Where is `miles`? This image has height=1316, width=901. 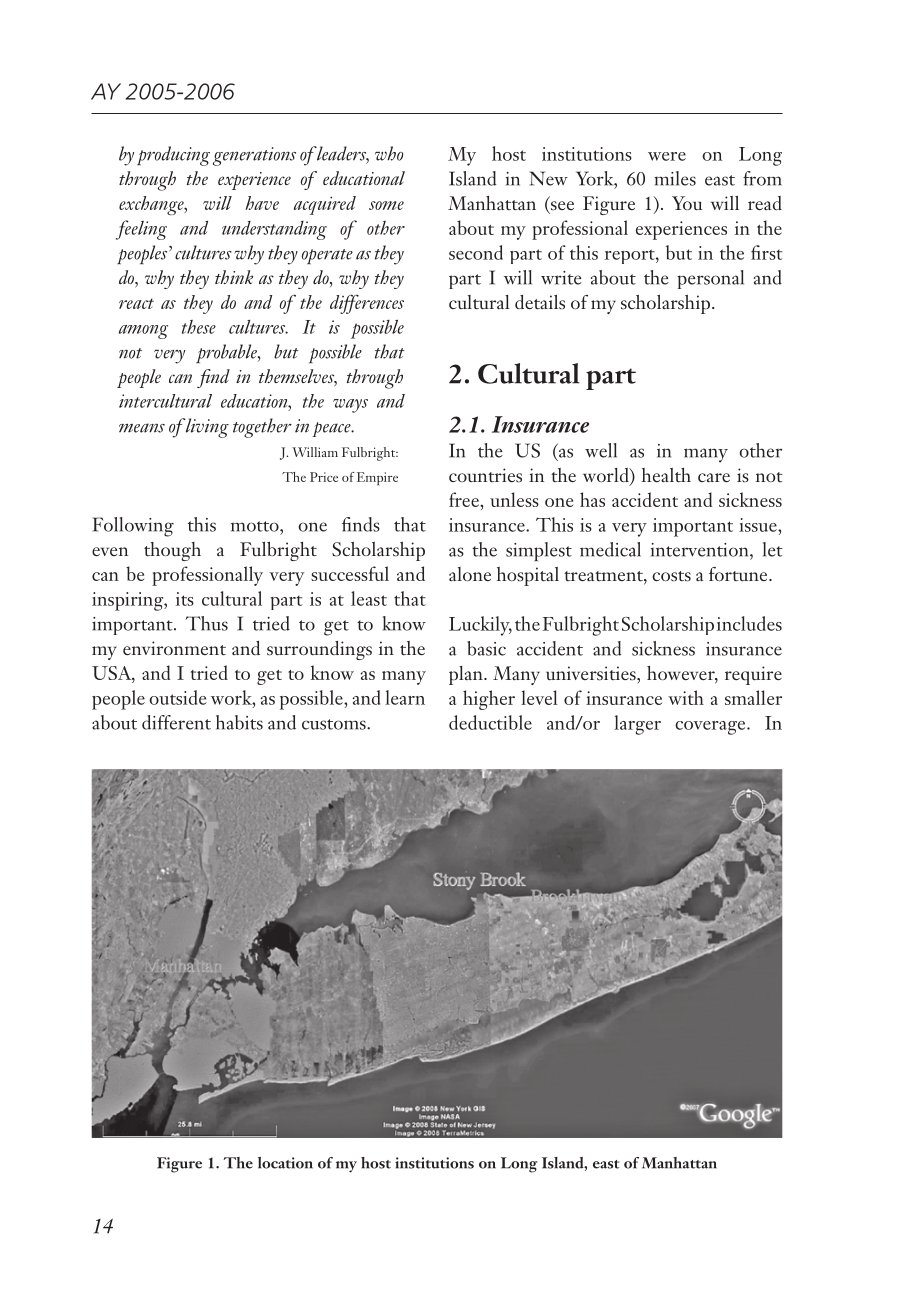 miles is located at coordinates (675, 178).
